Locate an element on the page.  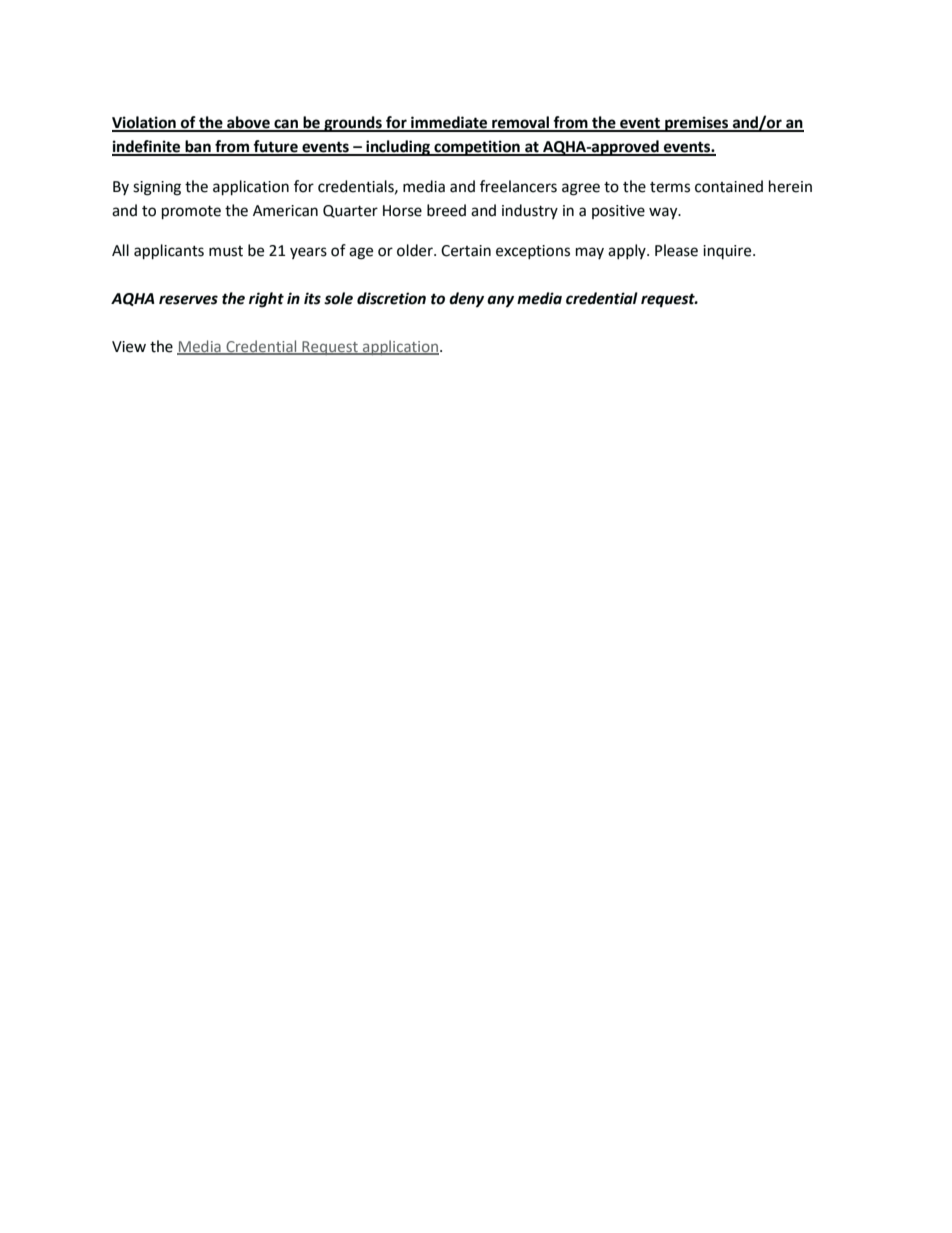
reserves is located at coordinates (188, 300).
